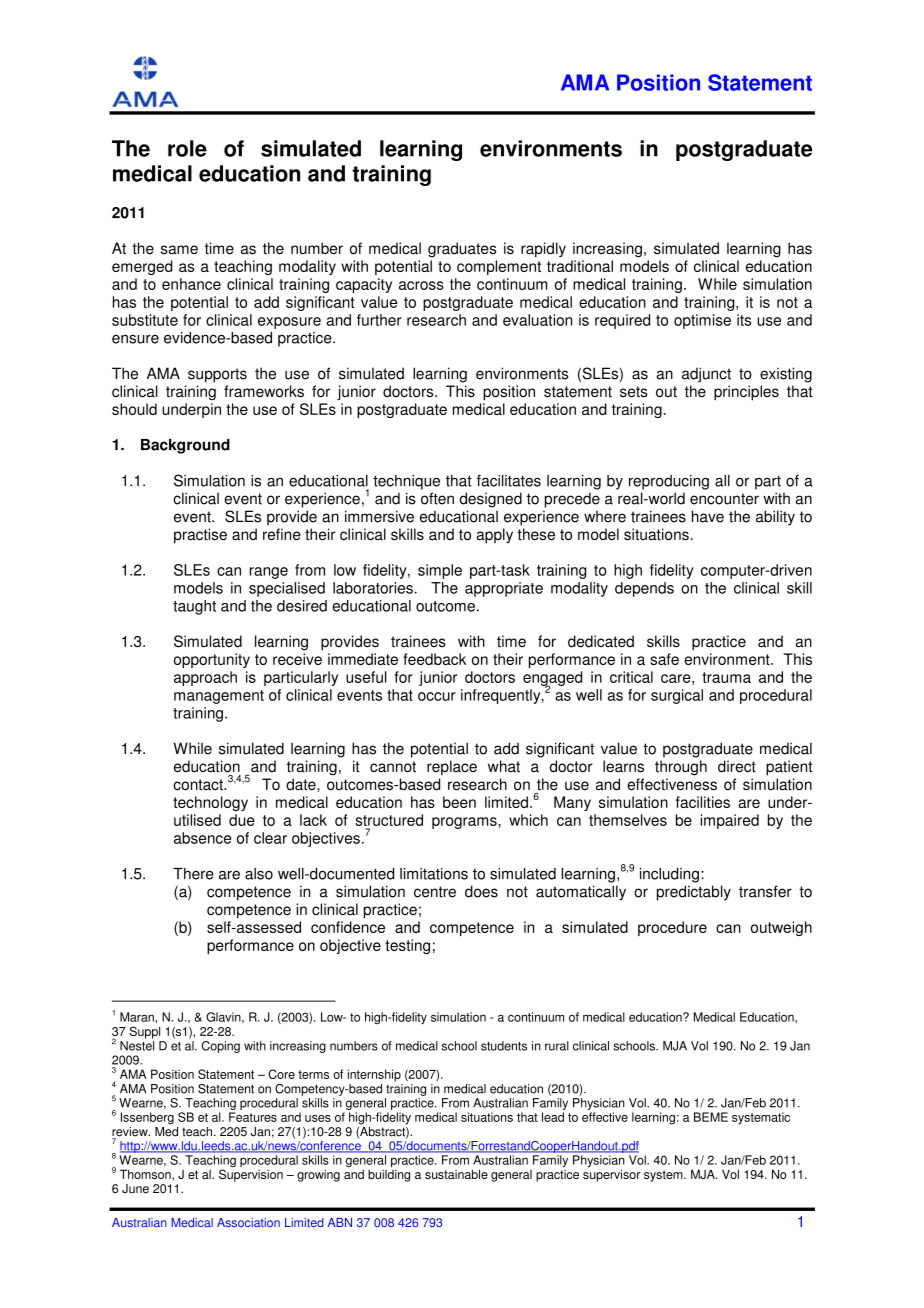 The width and height of the screenshot is (924, 1308). Describe the element at coordinates (200, 536) in the screenshot. I see `practise` at that location.
